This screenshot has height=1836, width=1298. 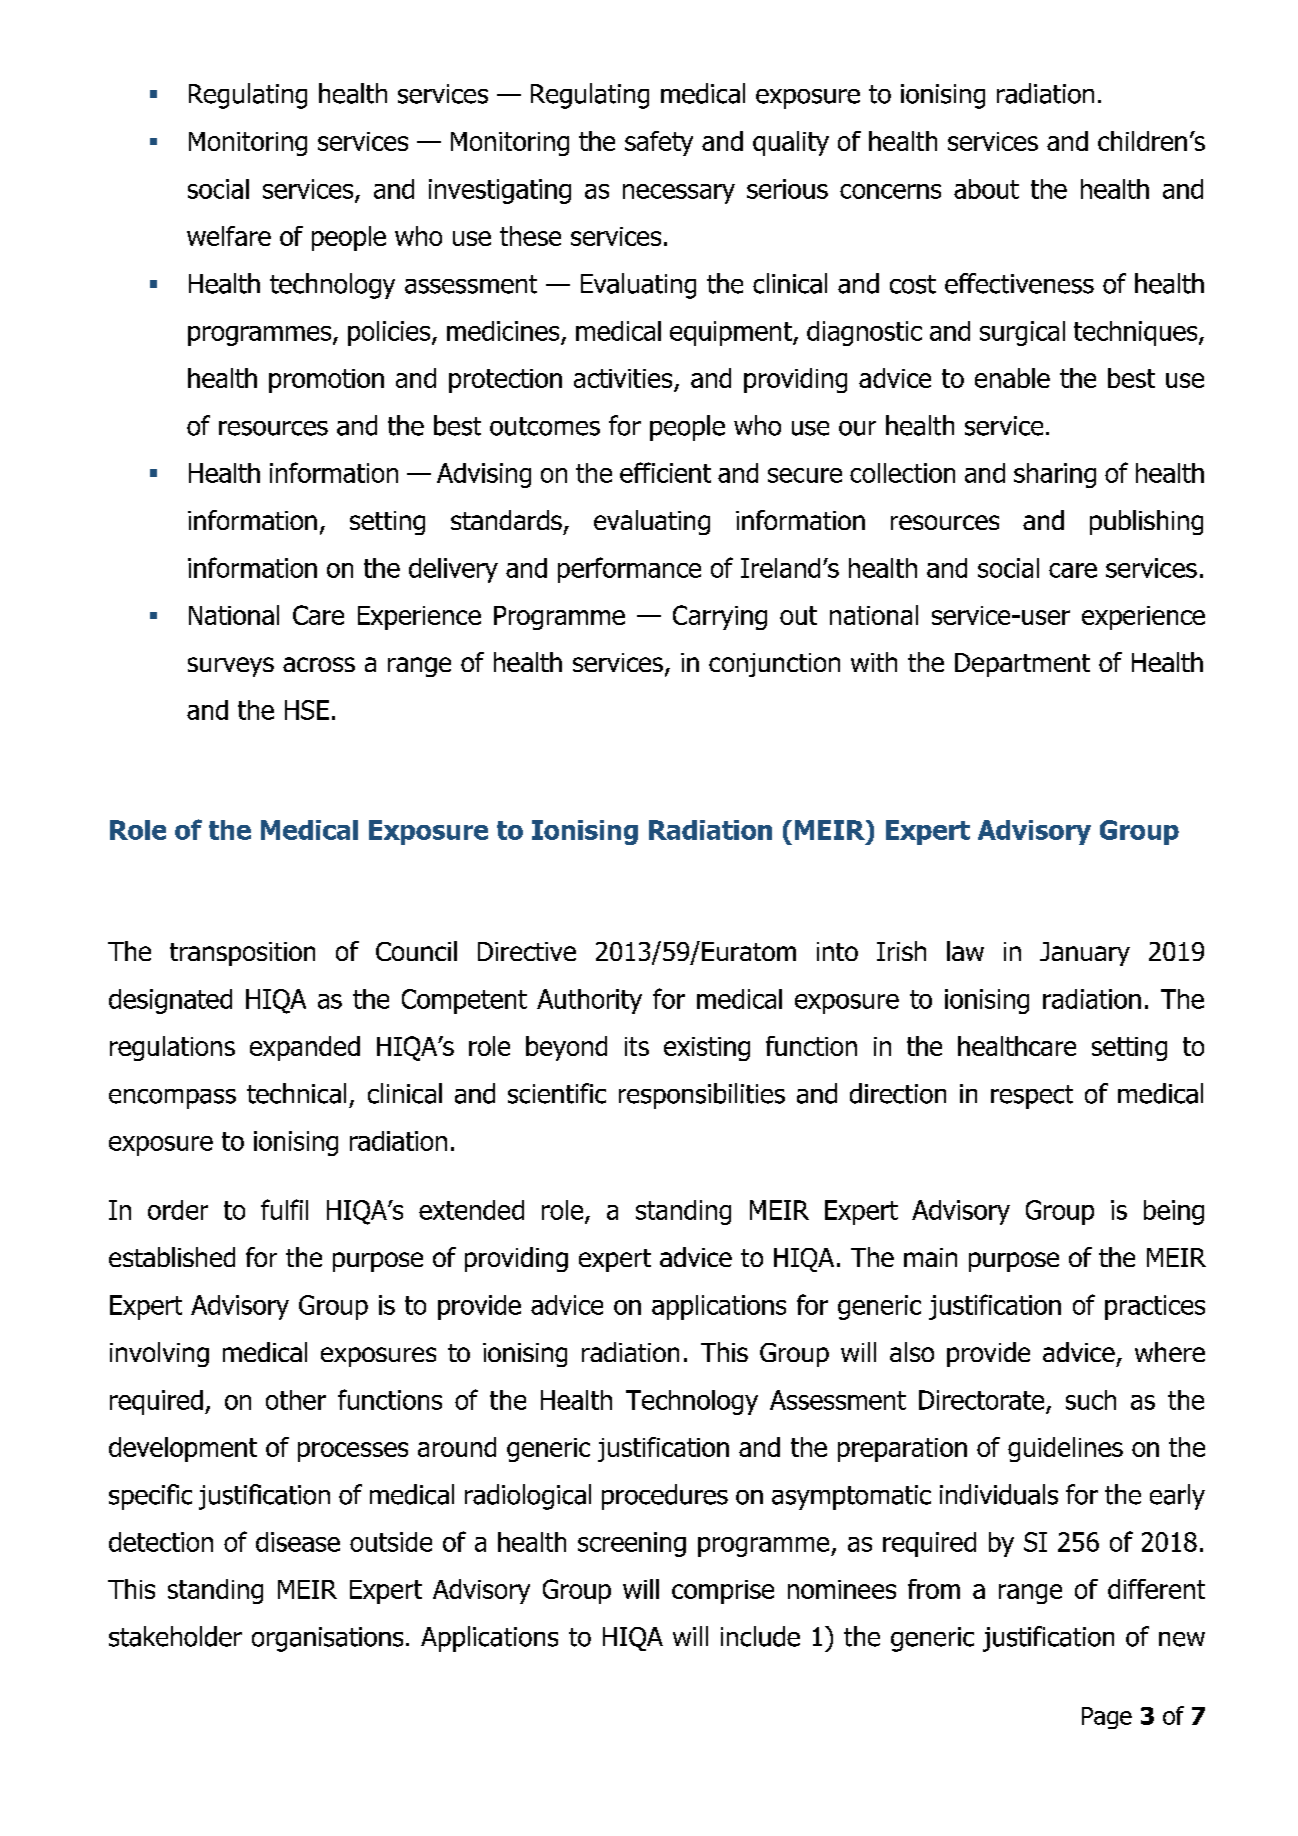 What do you see at coordinates (679, 194) in the screenshot?
I see `necessary` at bounding box center [679, 194].
